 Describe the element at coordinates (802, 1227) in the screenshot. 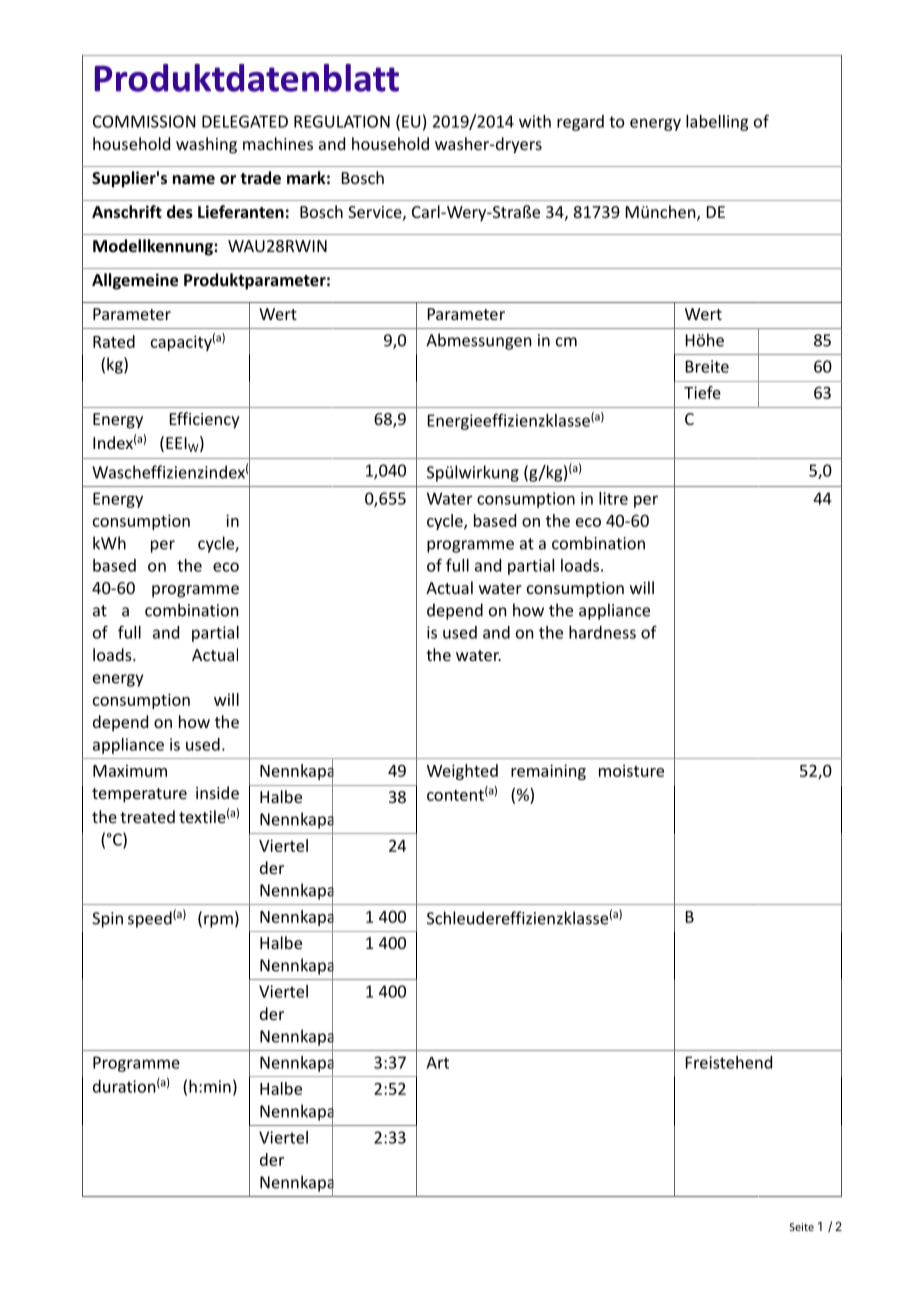

I see `Seite` at that location.
